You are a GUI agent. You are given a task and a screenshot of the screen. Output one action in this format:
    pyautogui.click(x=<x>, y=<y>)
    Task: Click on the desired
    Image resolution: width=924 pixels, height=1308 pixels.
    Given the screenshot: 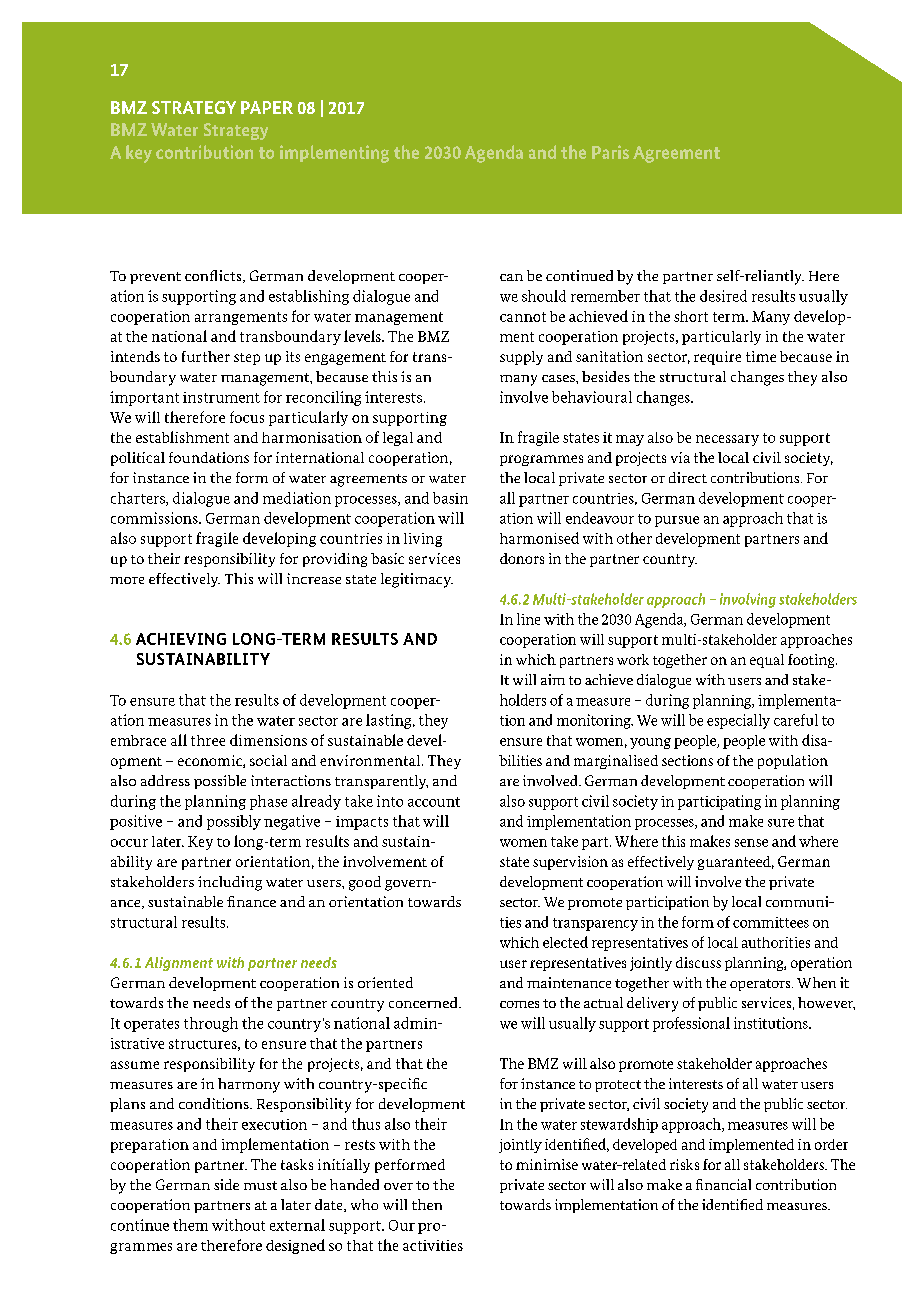 What is the action you would take?
    pyautogui.click(x=723, y=296)
